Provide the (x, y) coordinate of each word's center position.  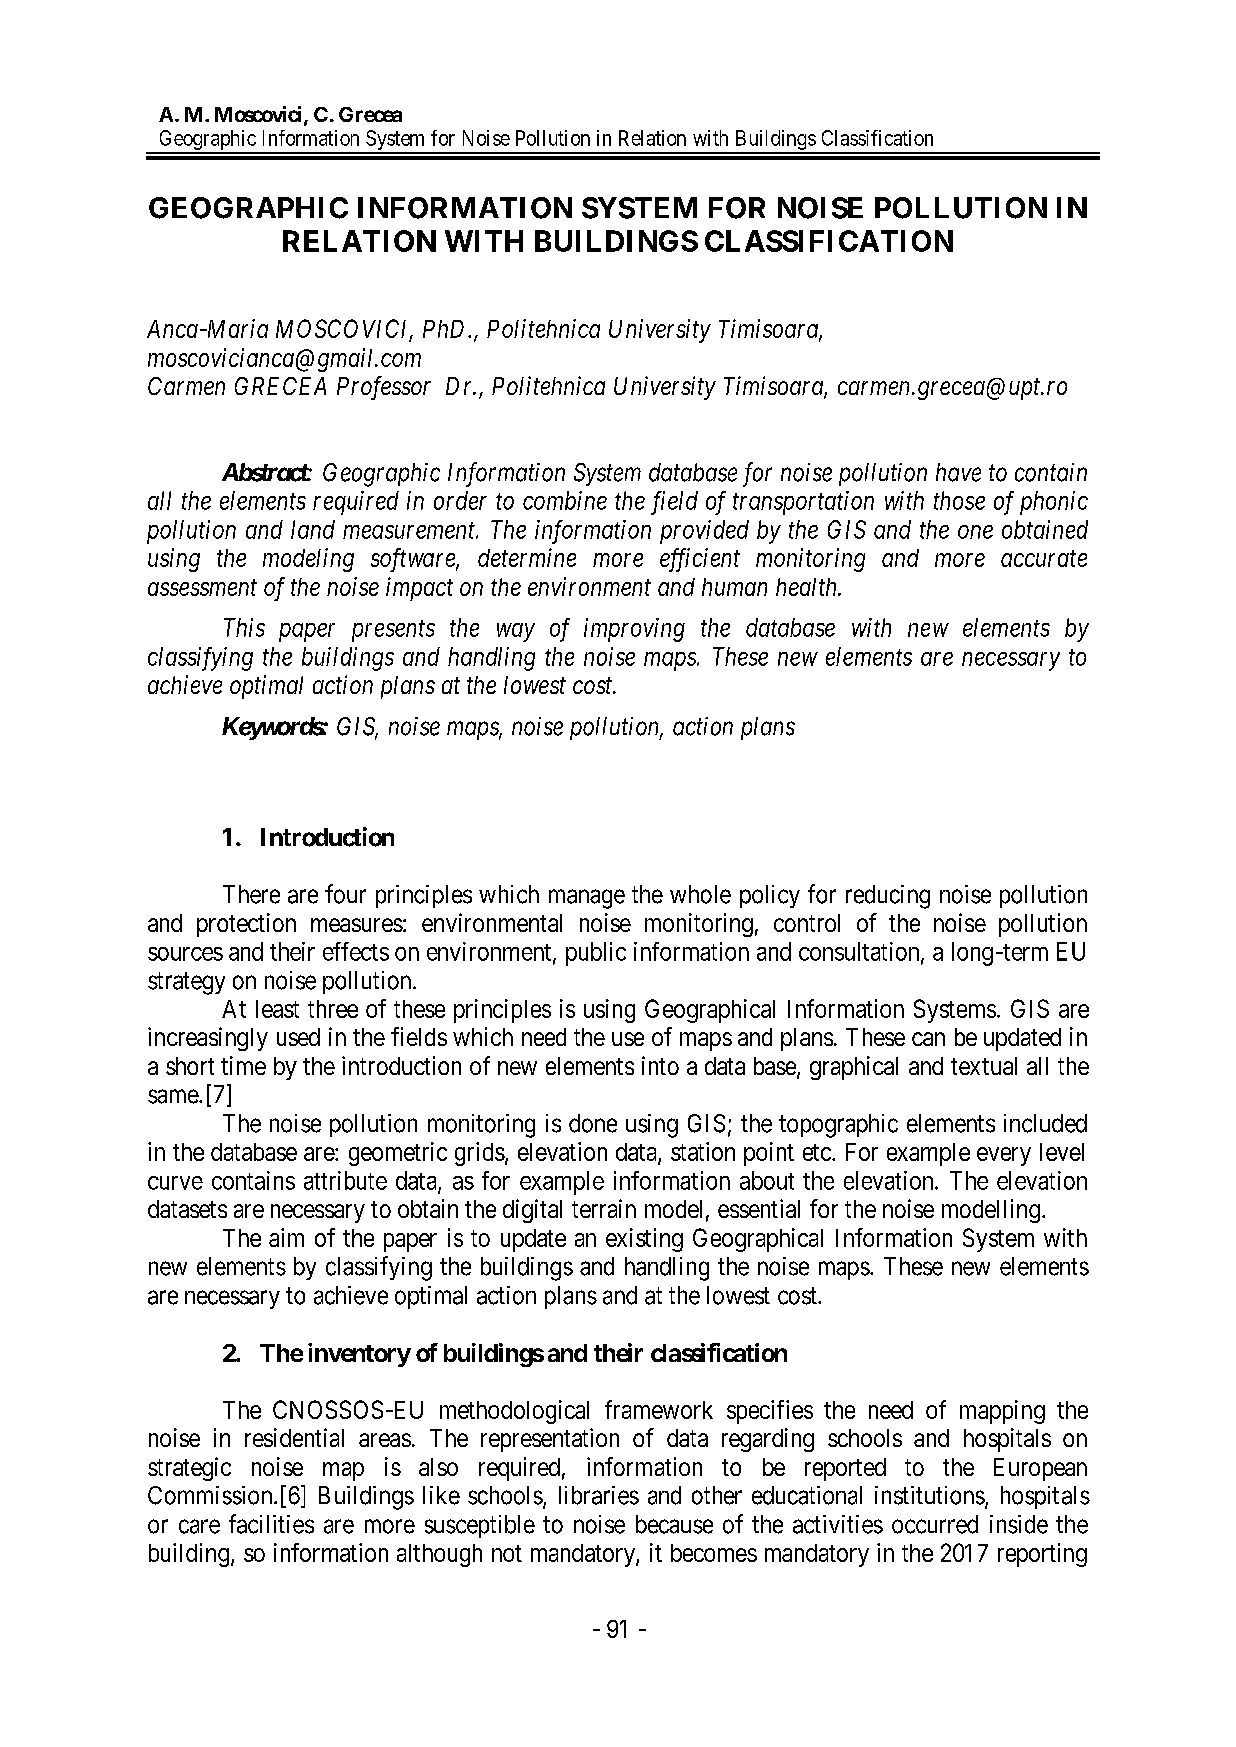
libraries (599, 1495)
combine (565, 500)
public (596, 954)
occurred (935, 1524)
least (277, 1009)
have (958, 472)
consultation (860, 952)
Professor (384, 388)
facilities (271, 1524)
